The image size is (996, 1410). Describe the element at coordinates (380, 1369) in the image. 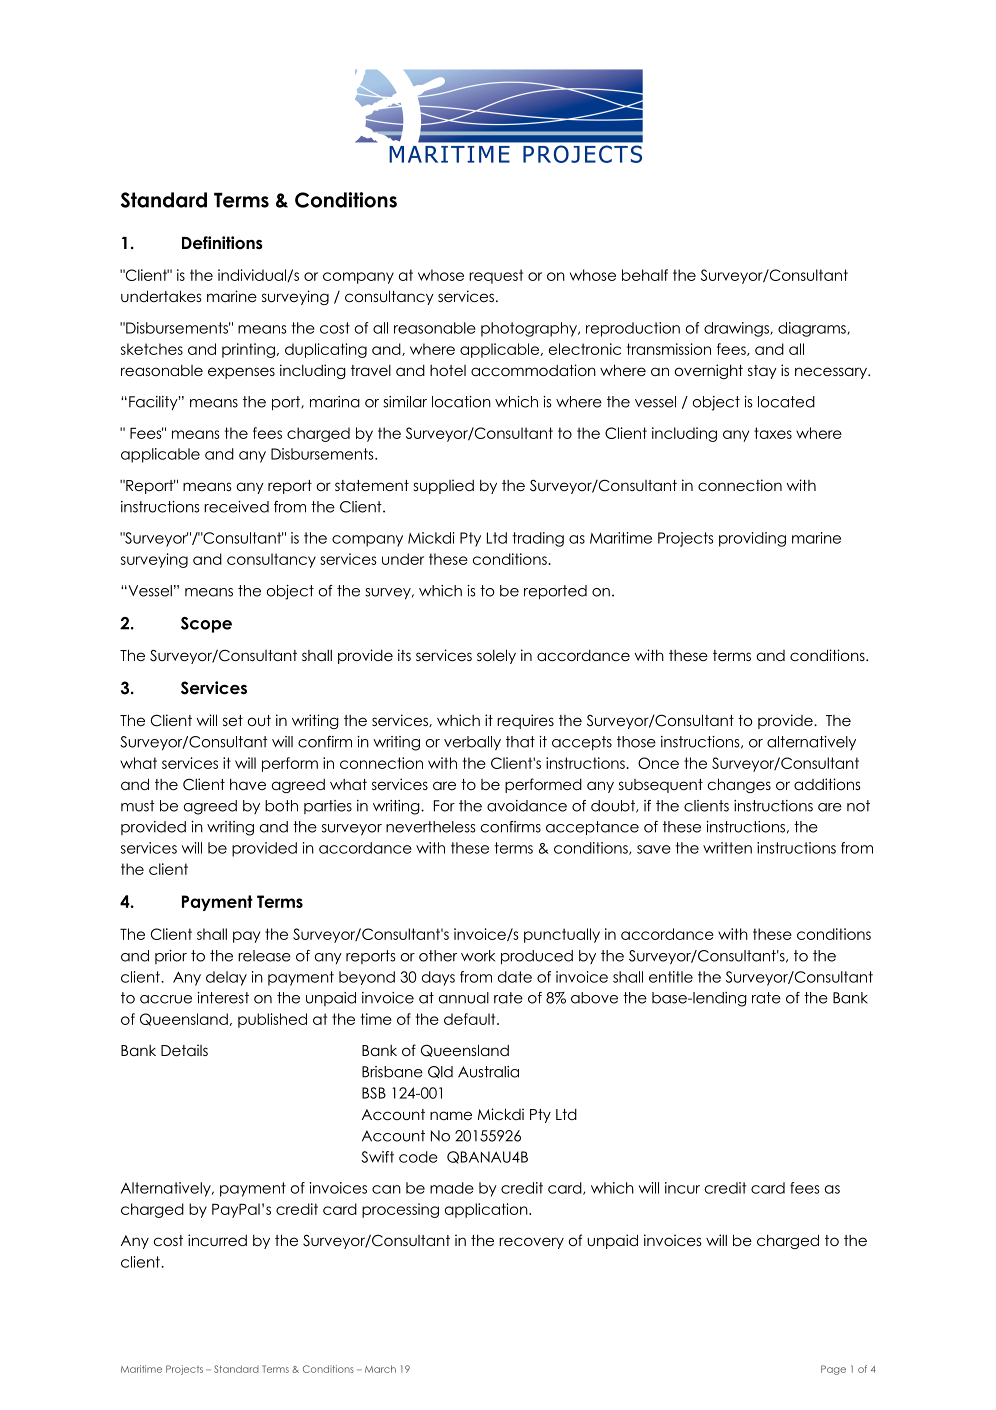

I see `March` at that location.
